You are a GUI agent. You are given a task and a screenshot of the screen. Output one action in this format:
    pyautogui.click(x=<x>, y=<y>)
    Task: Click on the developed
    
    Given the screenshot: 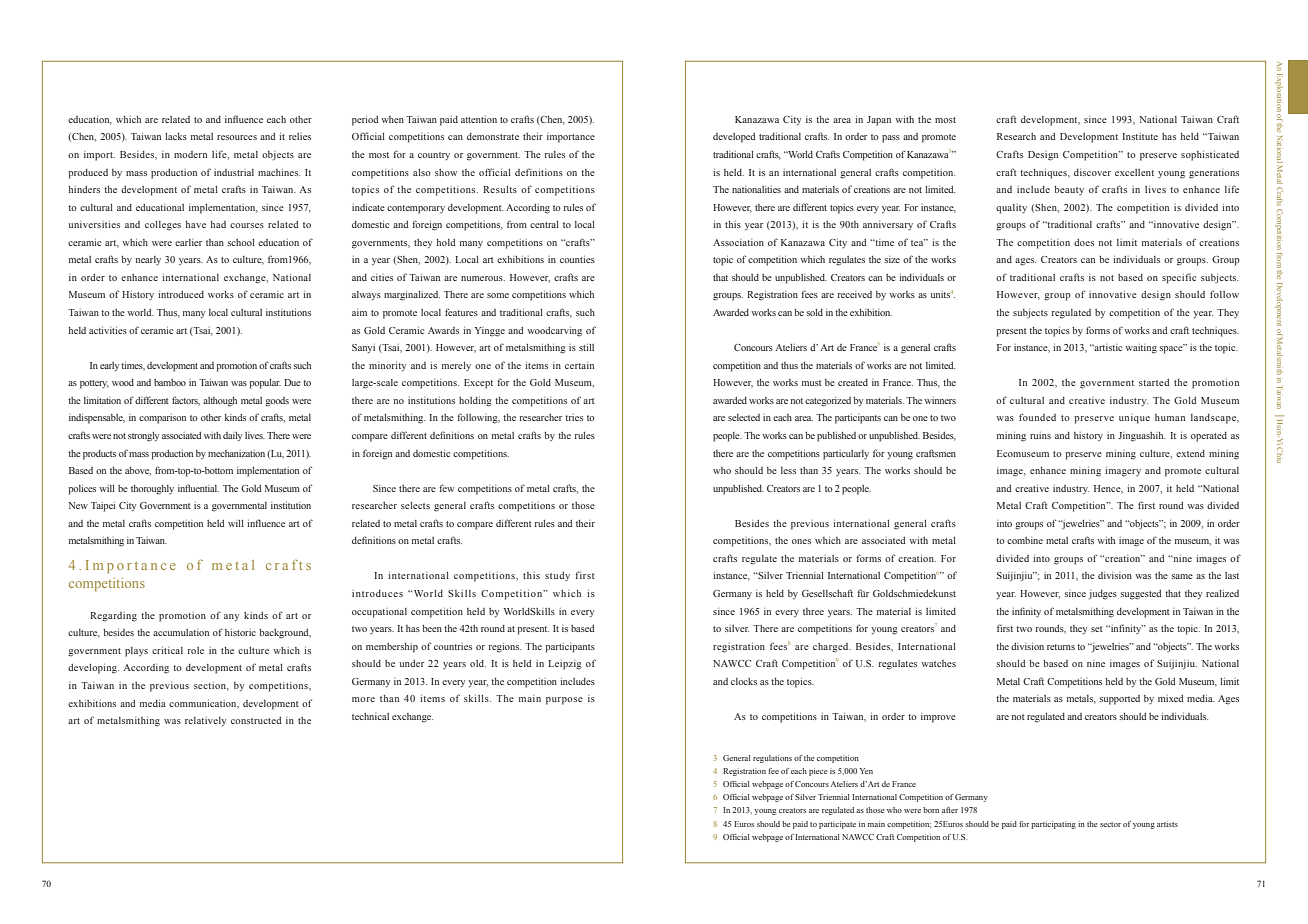 What is the action you would take?
    pyautogui.click(x=734, y=138)
